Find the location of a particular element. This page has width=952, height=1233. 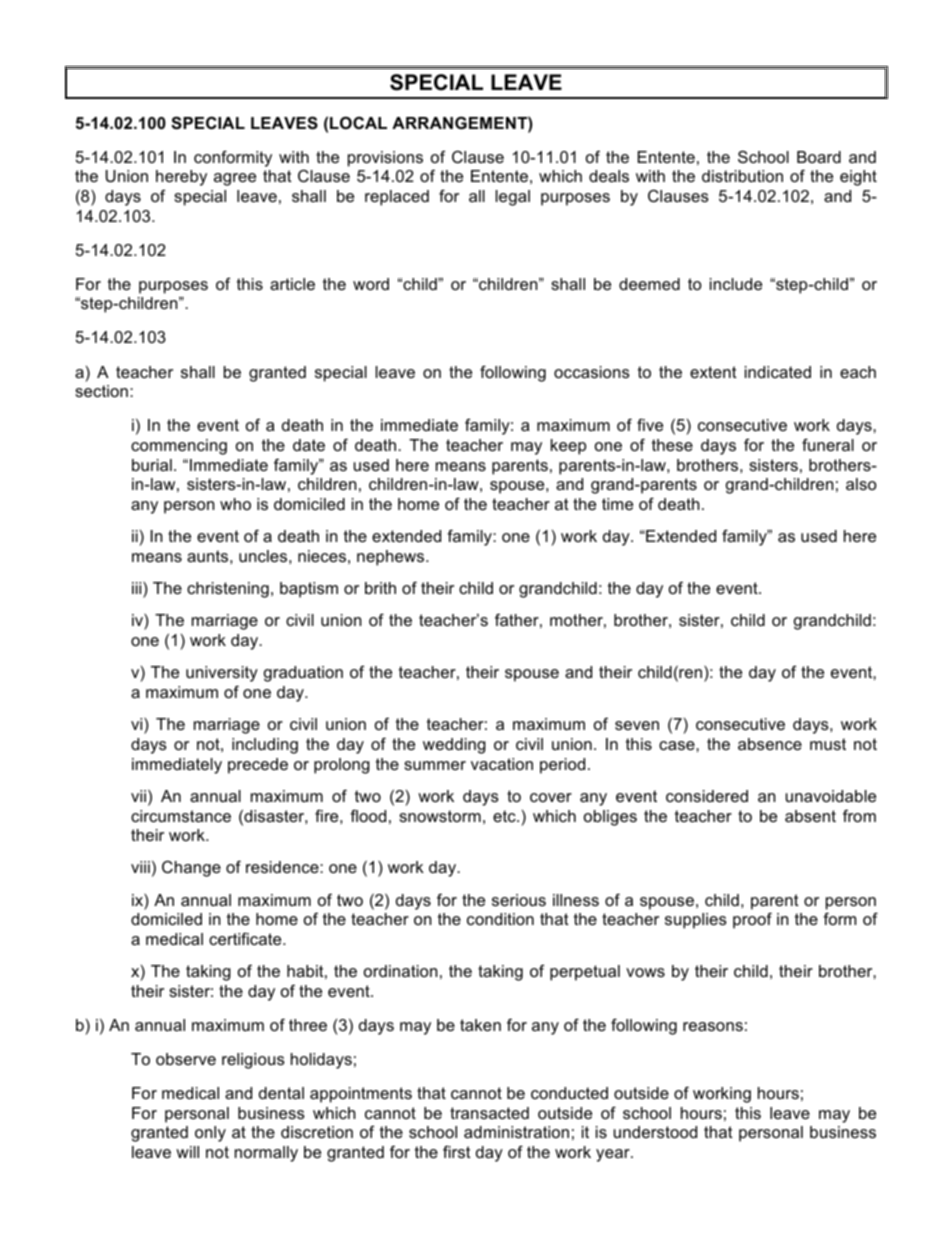

absent is located at coordinates (810, 816).
